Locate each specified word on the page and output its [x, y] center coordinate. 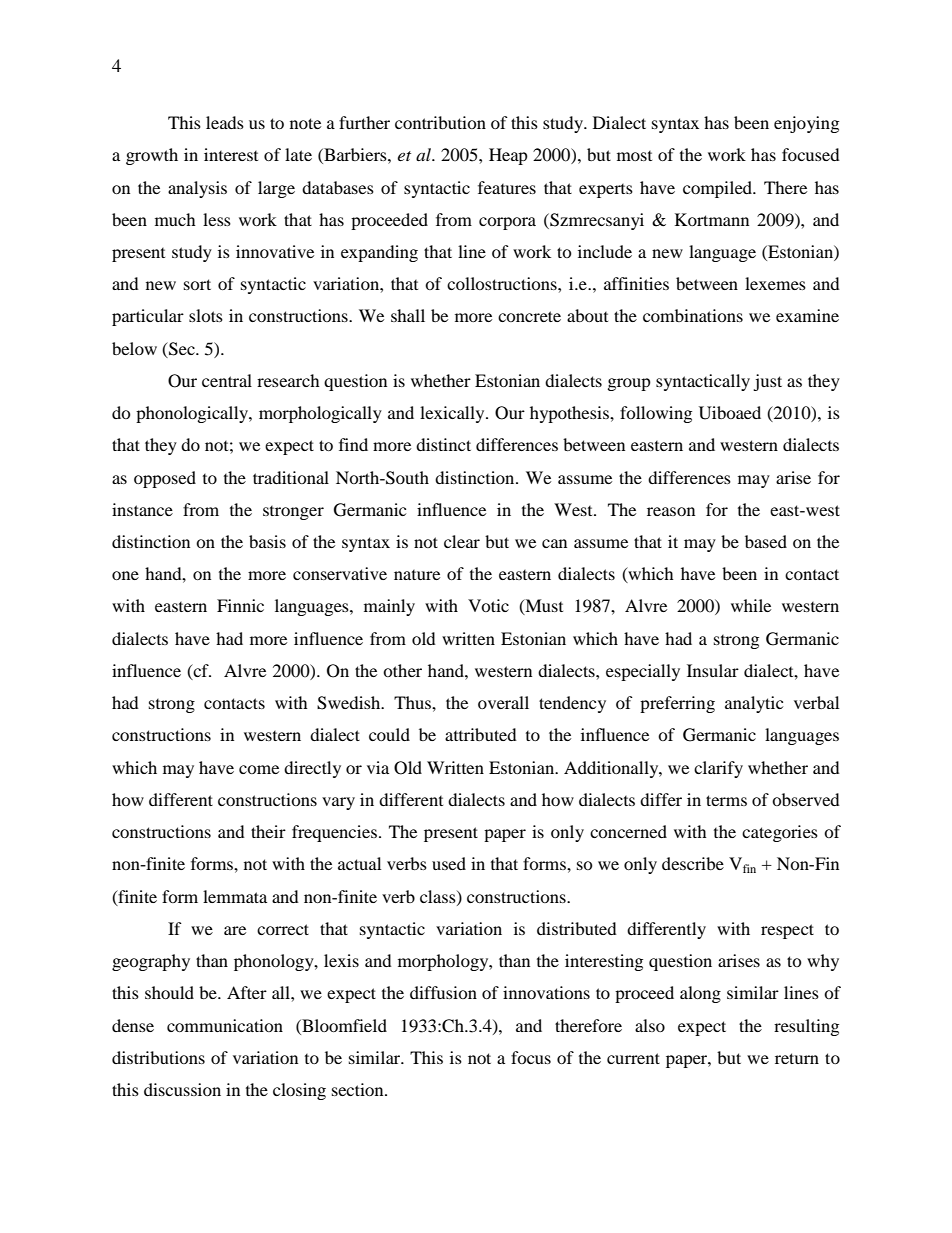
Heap [508, 156]
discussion [182, 1089]
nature [417, 575]
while [751, 605]
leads [225, 122]
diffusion [443, 992]
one [125, 575]
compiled [719, 189]
